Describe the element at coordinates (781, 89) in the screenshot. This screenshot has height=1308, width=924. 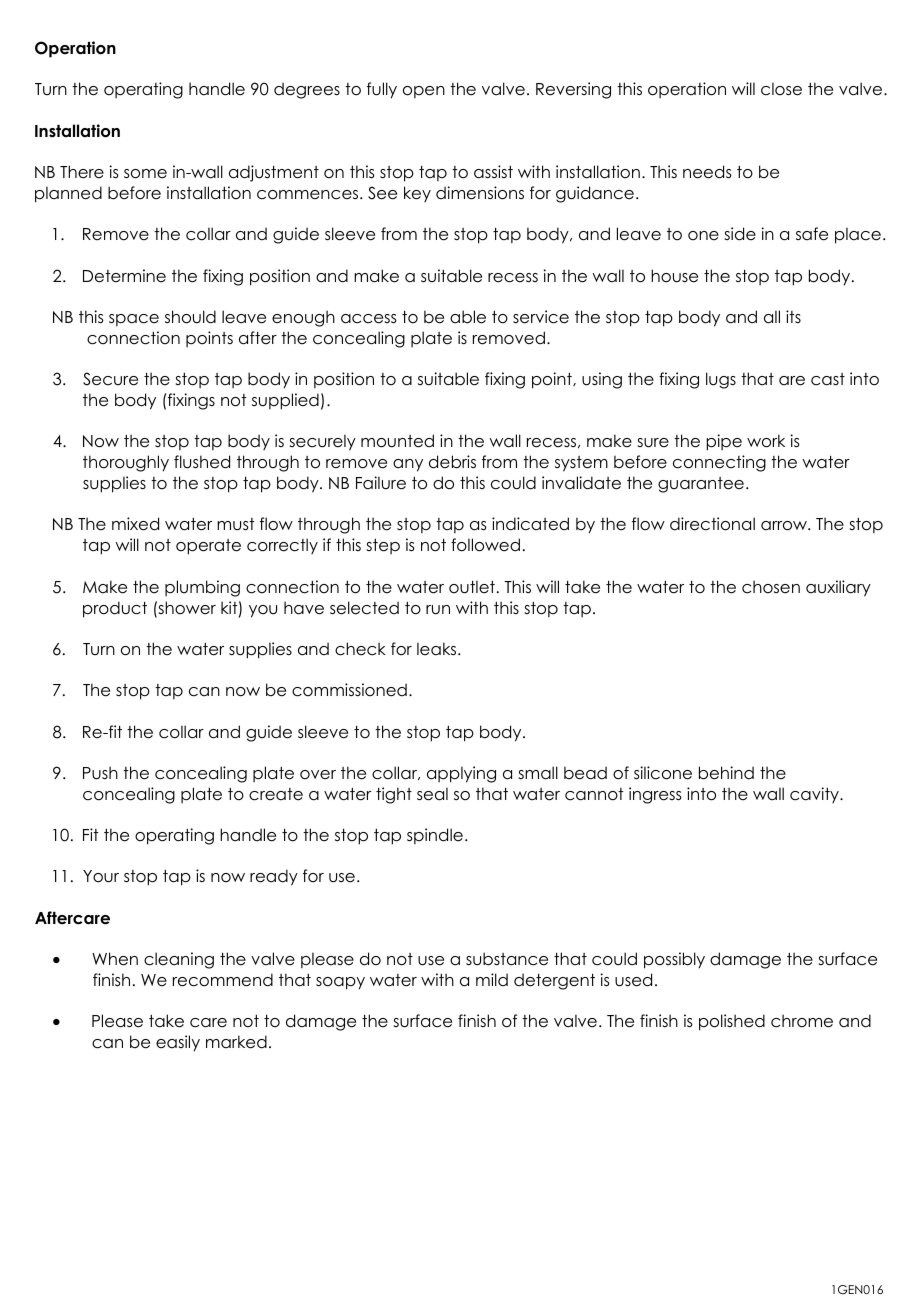
I see `close` at that location.
